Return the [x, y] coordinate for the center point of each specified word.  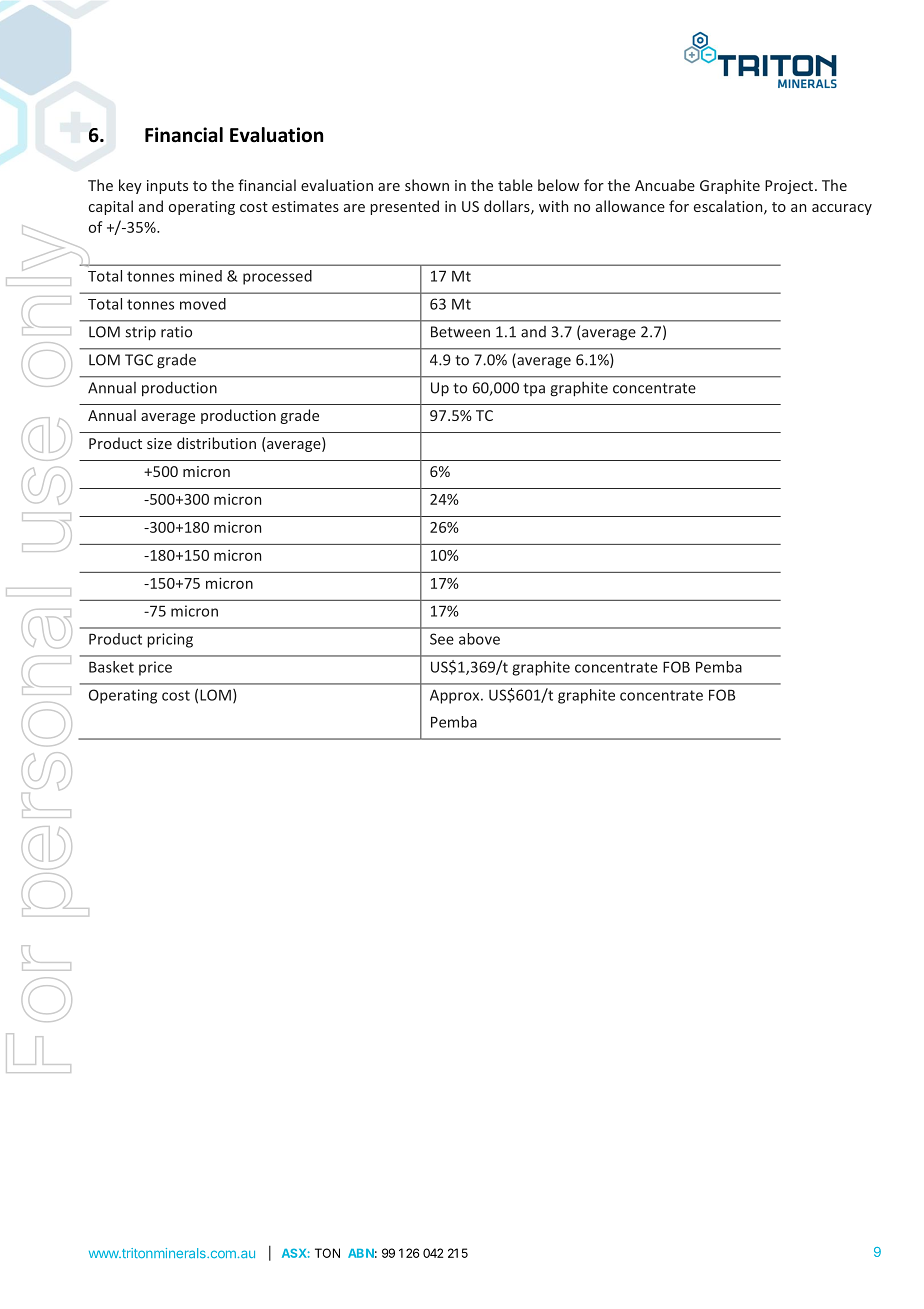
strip [140, 333]
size [159, 443]
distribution [216, 443]
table [515, 185]
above [479, 639]
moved [203, 304]
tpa [534, 389]
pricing [170, 640]
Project [789, 187]
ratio [176, 332]
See [442, 639]
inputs [167, 187]
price [155, 668]
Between [460, 332]
